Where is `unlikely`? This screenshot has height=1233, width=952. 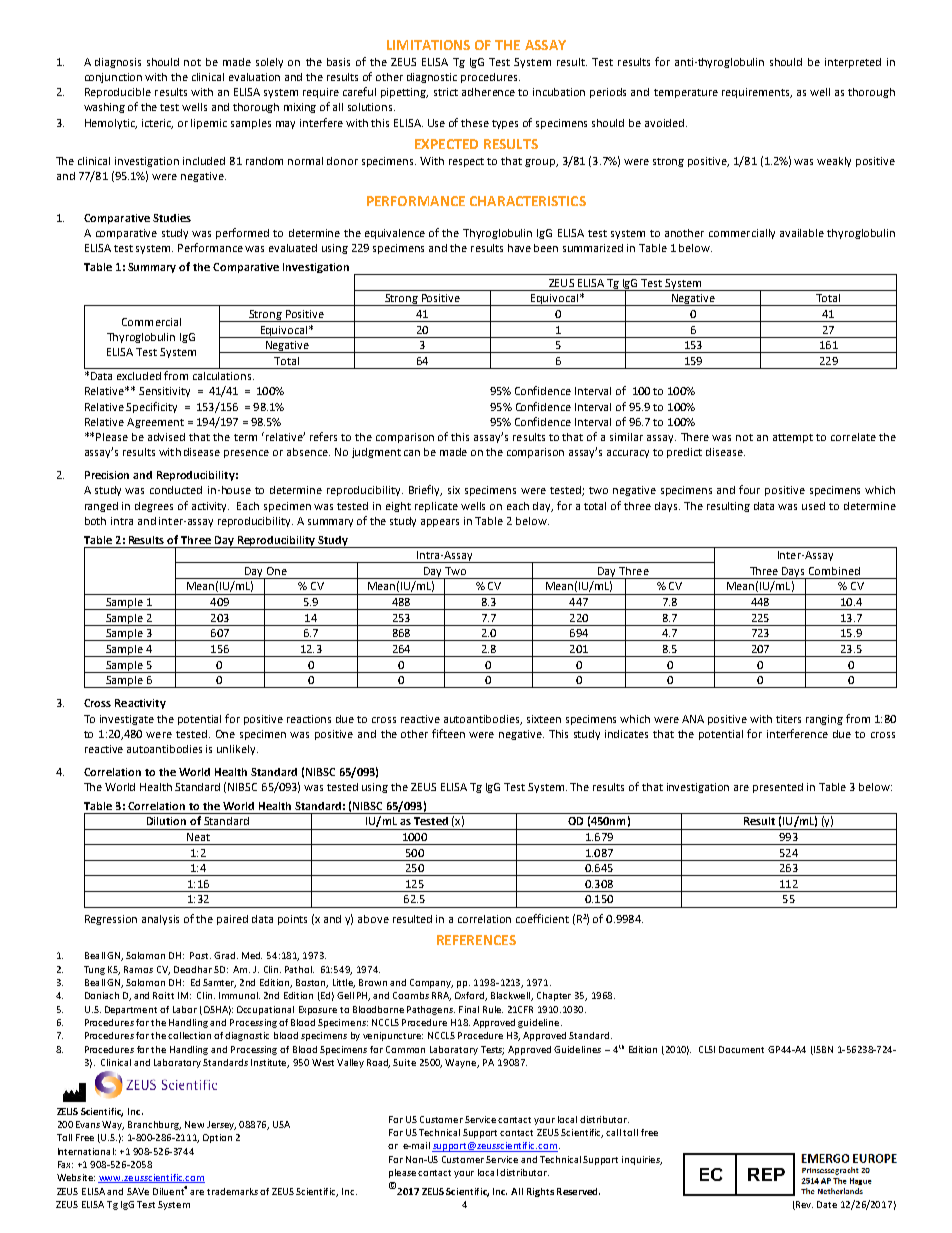
unlikely is located at coordinates (237, 750).
